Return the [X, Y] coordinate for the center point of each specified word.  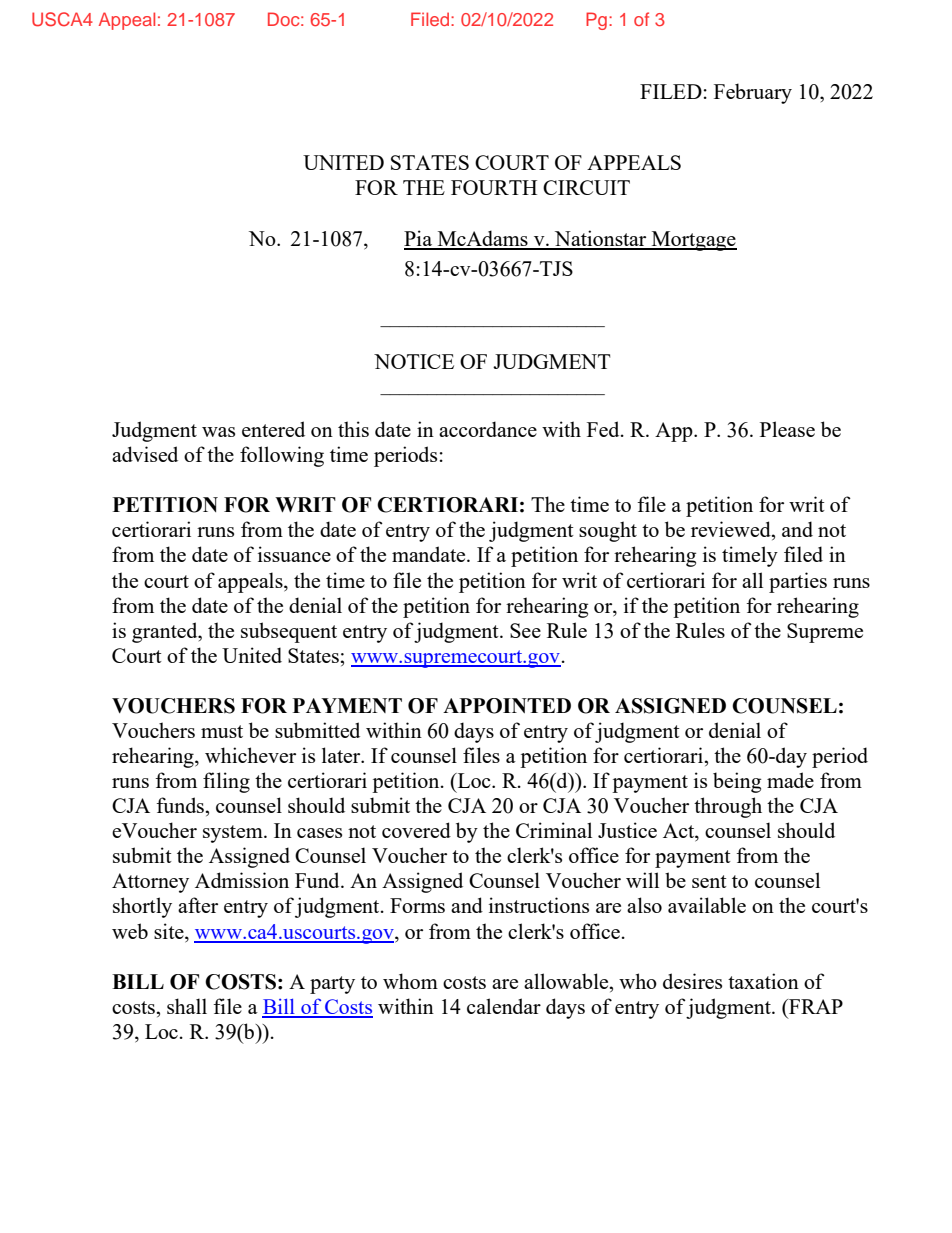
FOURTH [494, 187]
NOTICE [414, 361]
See [525, 630]
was [218, 432]
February [753, 93]
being [737, 782]
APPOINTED [507, 706]
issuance [294, 554]
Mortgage [693, 241]
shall [187, 1006]
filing [226, 782]
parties [798, 582]
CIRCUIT [586, 187]
